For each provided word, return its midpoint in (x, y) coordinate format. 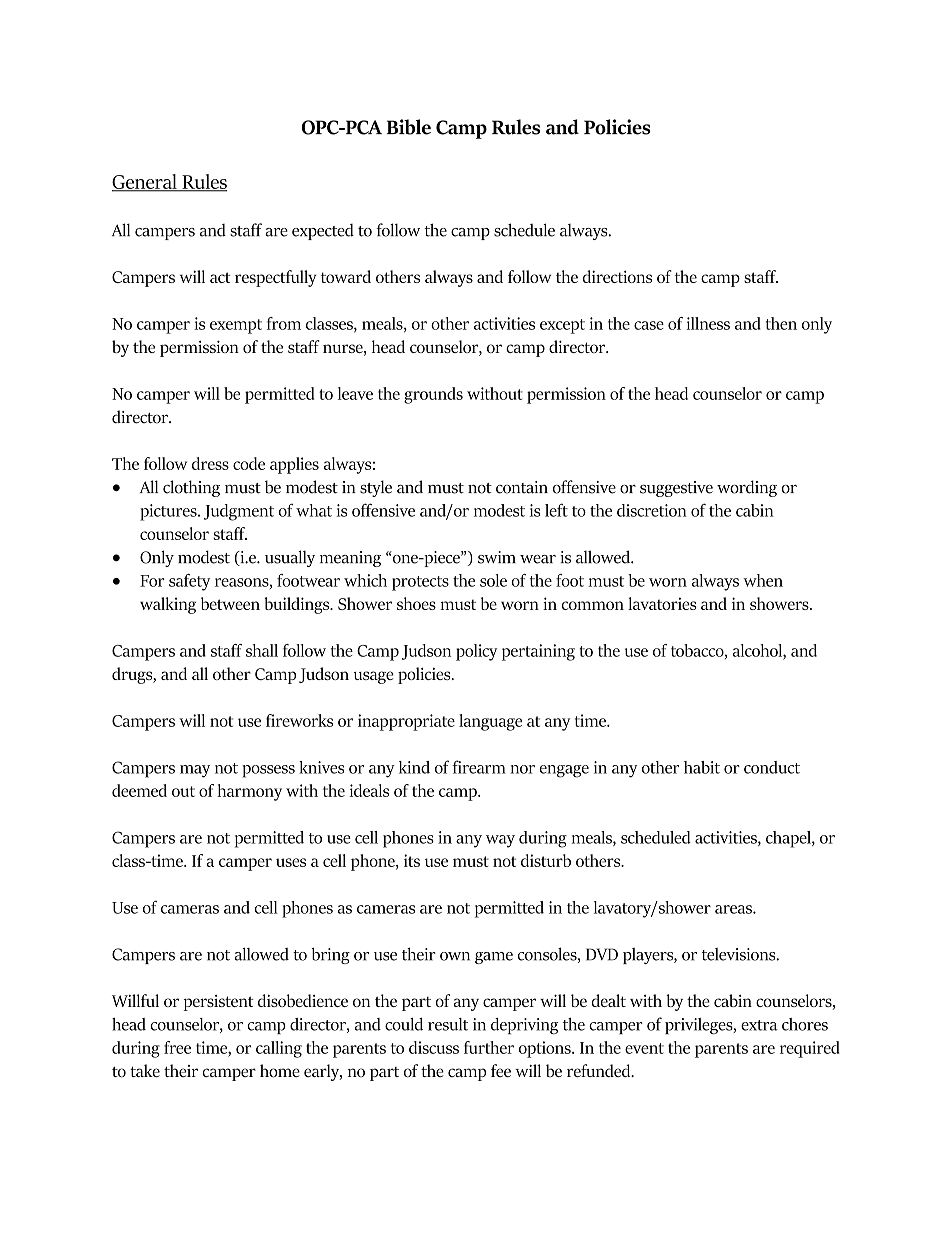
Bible (408, 127)
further (489, 1047)
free (177, 1047)
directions (617, 276)
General (145, 182)
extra (759, 1025)
